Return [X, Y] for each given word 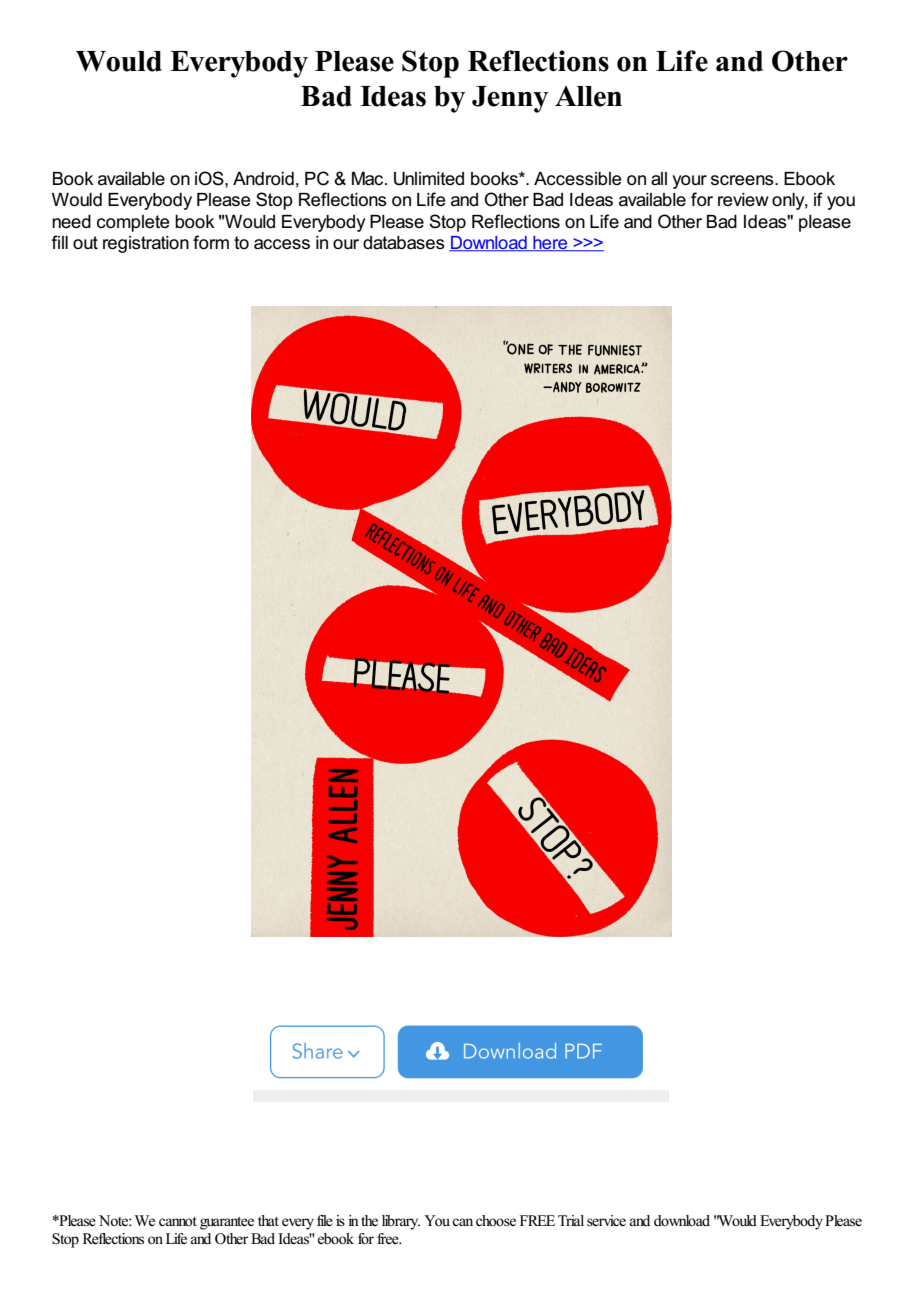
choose [496, 1221]
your [690, 182]
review [743, 200]
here [550, 244]
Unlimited [429, 179]
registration [146, 244]
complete [133, 223]
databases [404, 243]
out [85, 242]
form [211, 242]
